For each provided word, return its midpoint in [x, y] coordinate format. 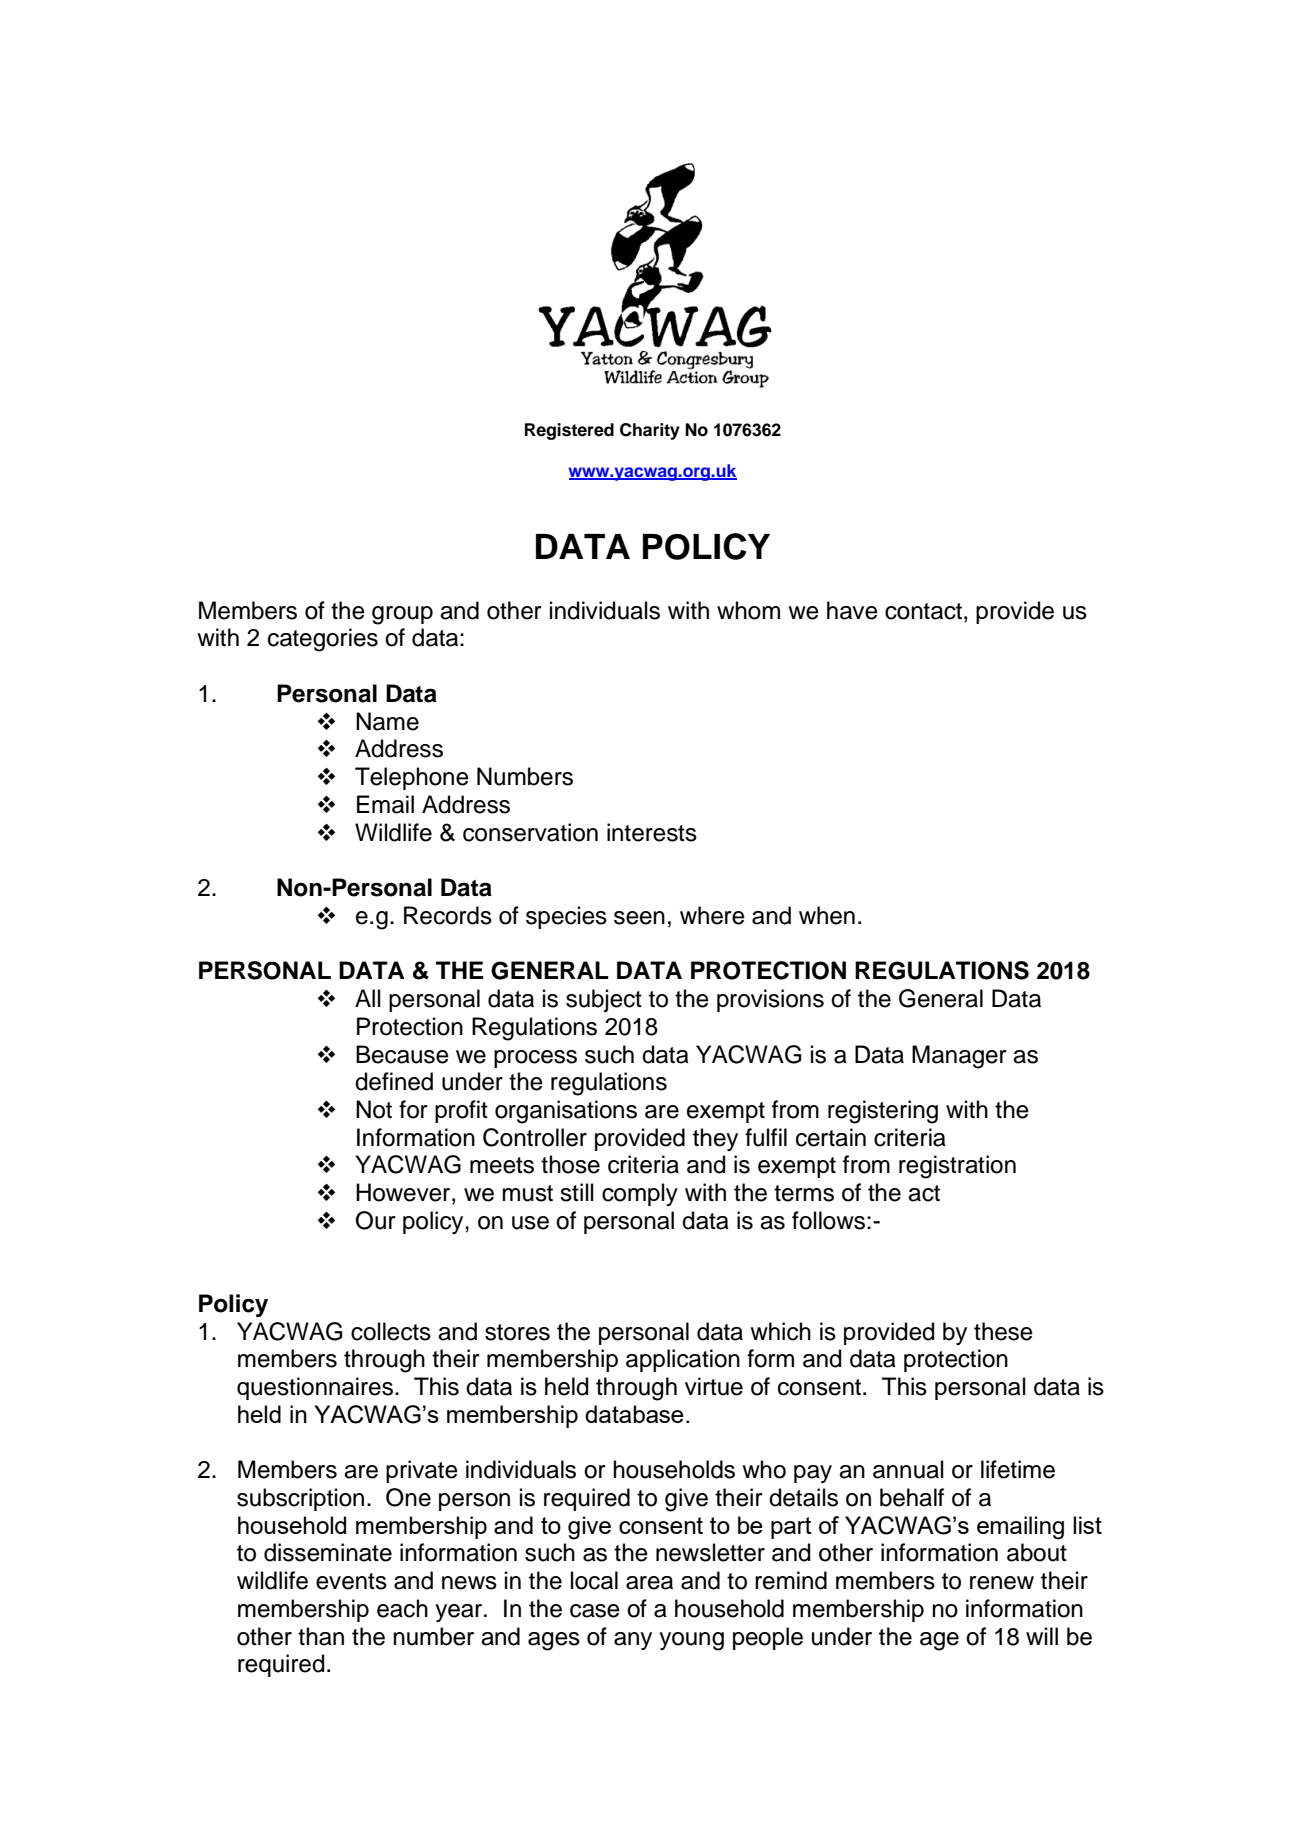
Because [402, 1054]
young [691, 1641]
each [402, 1608]
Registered [569, 431]
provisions [770, 1000]
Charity [650, 431]
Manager [959, 1057]
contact [923, 611]
